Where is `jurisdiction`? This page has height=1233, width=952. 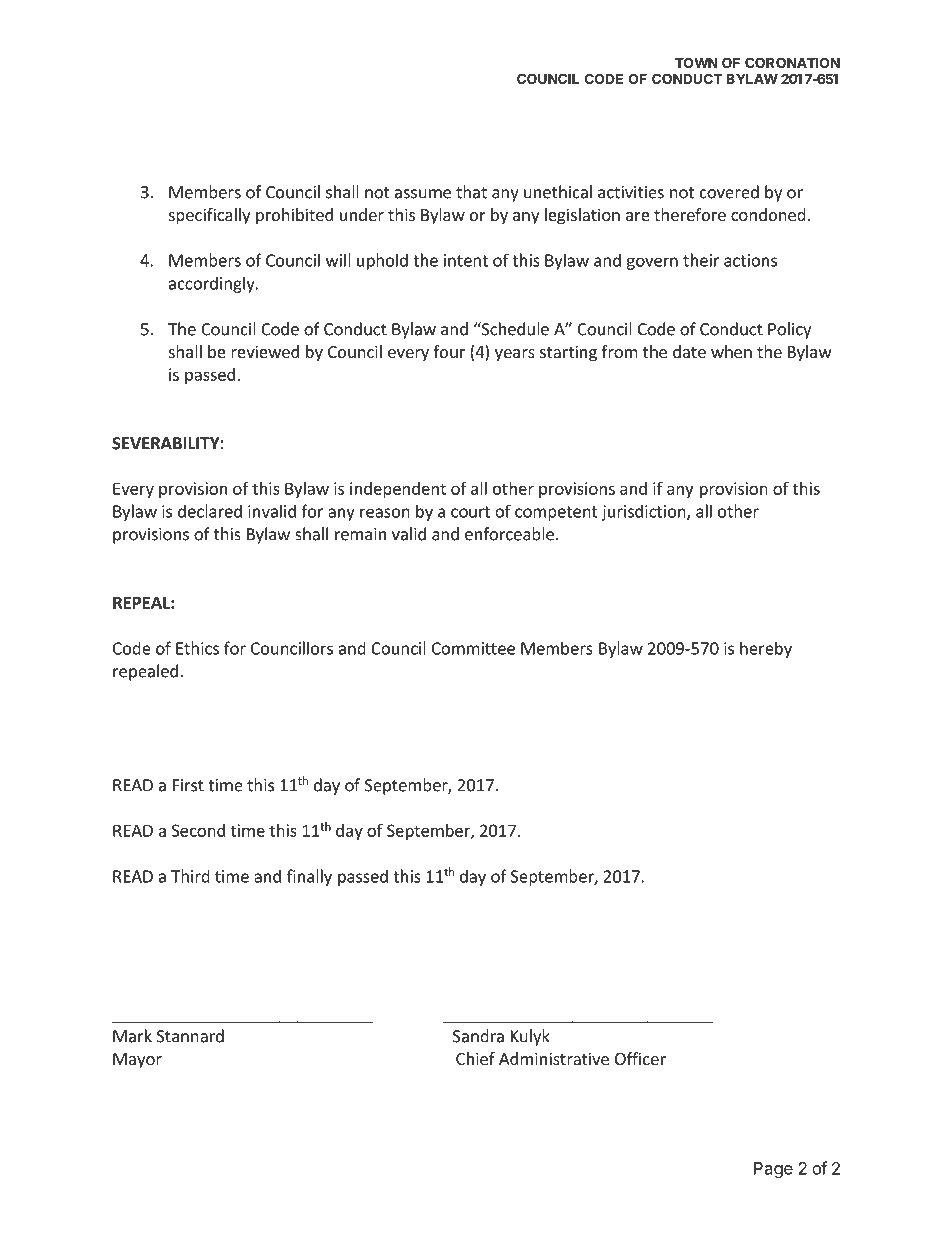
jurisdiction is located at coordinates (645, 512).
